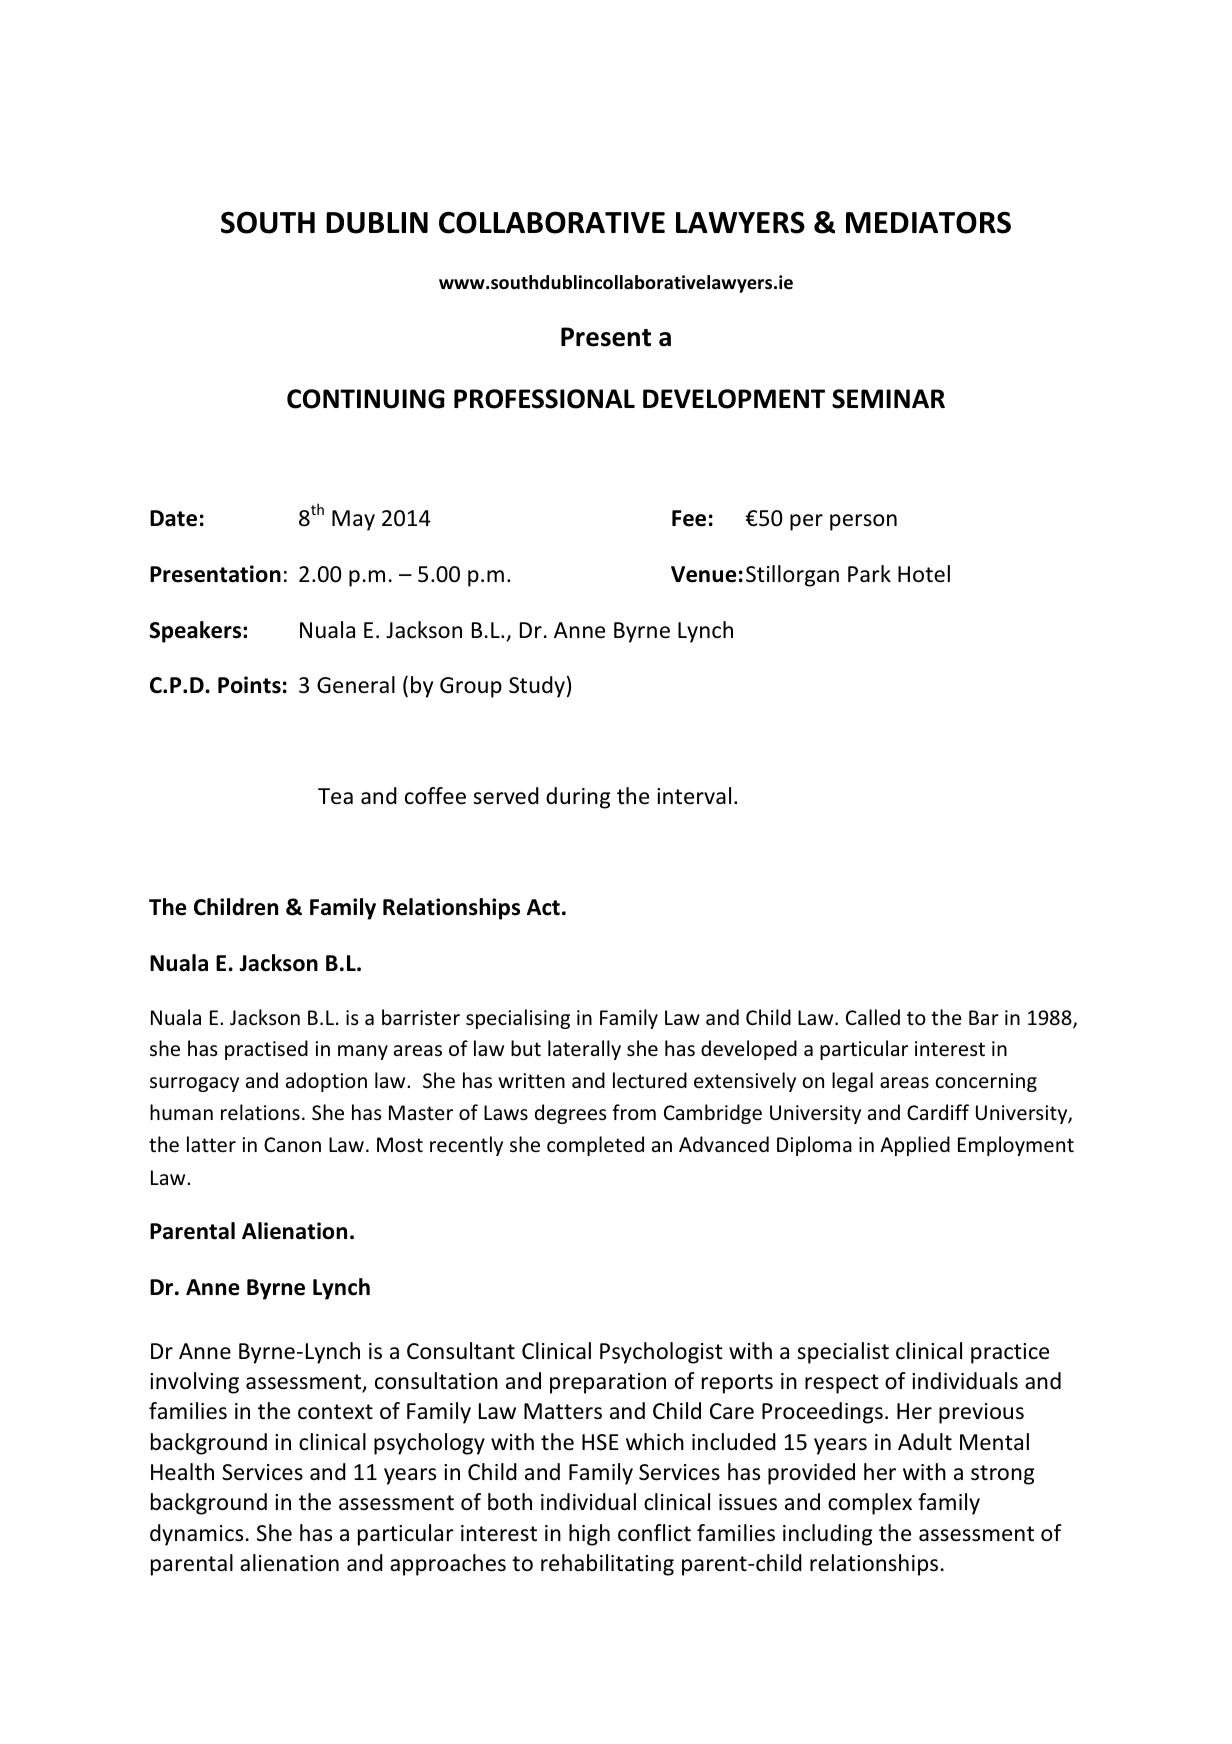  What do you see at coordinates (366, 399) in the page?
I see `CONTINUING` at bounding box center [366, 399].
